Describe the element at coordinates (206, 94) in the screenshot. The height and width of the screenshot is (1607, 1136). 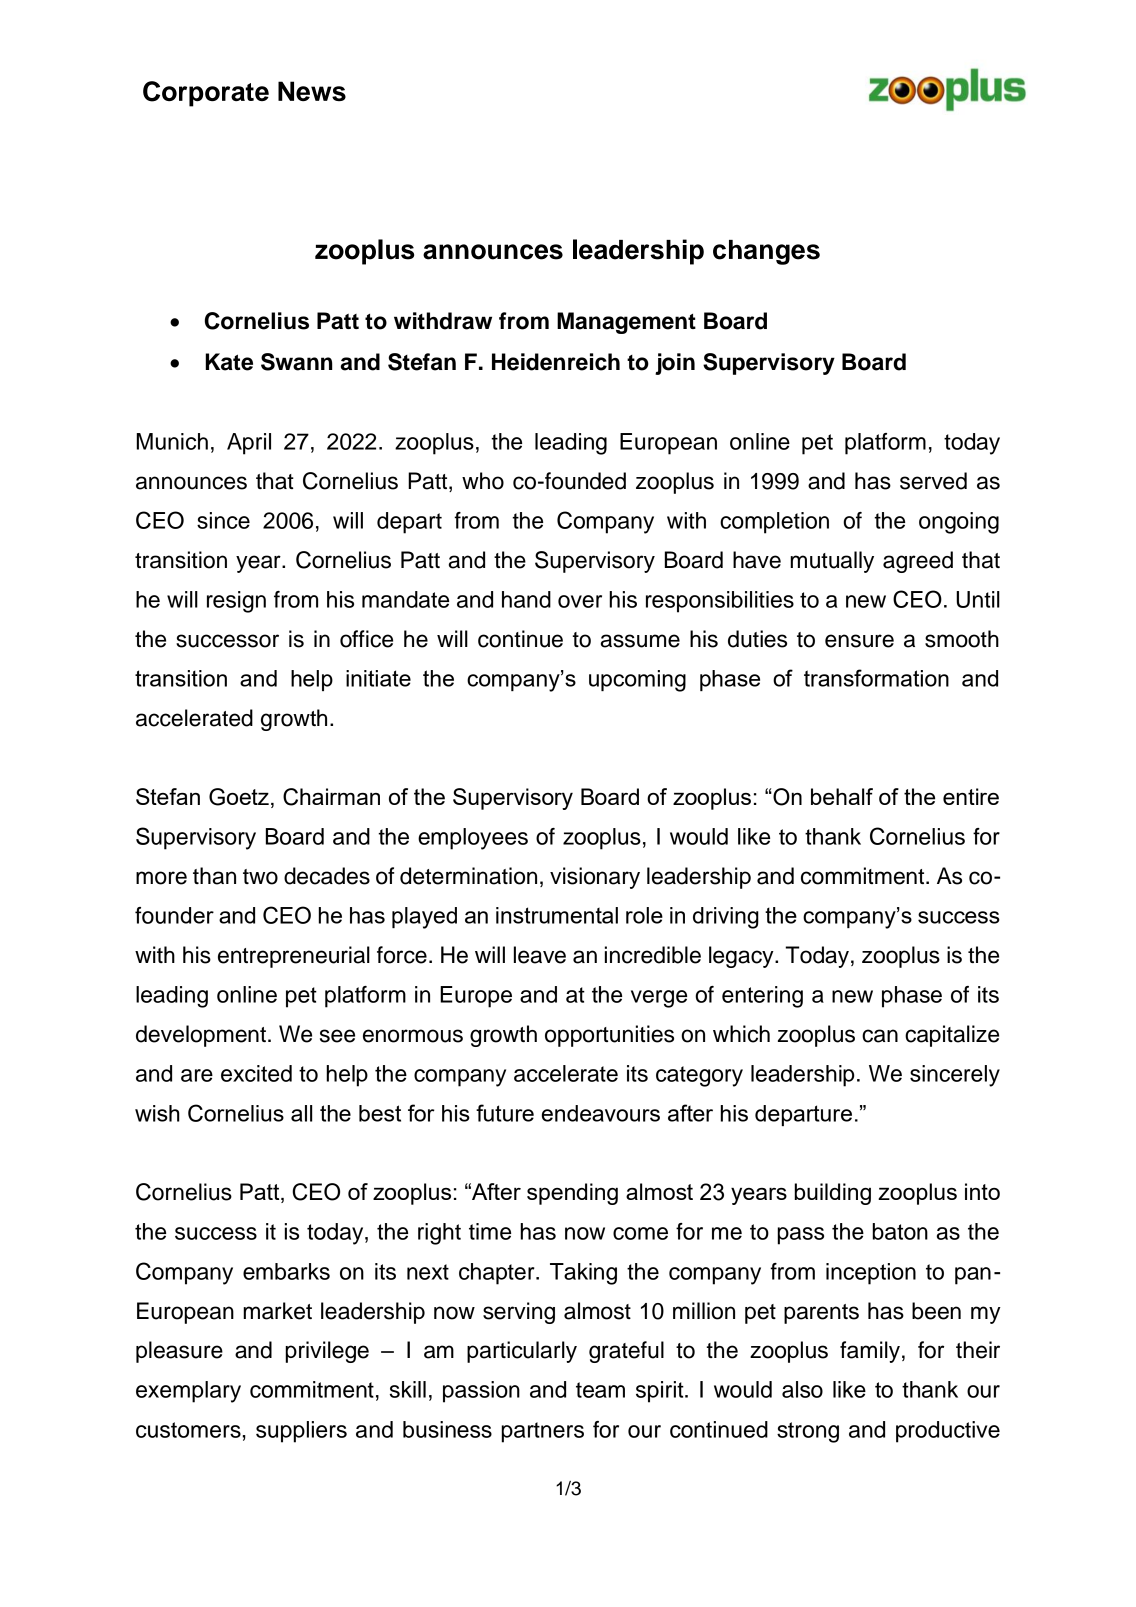
I see `Corporate` at that location.
